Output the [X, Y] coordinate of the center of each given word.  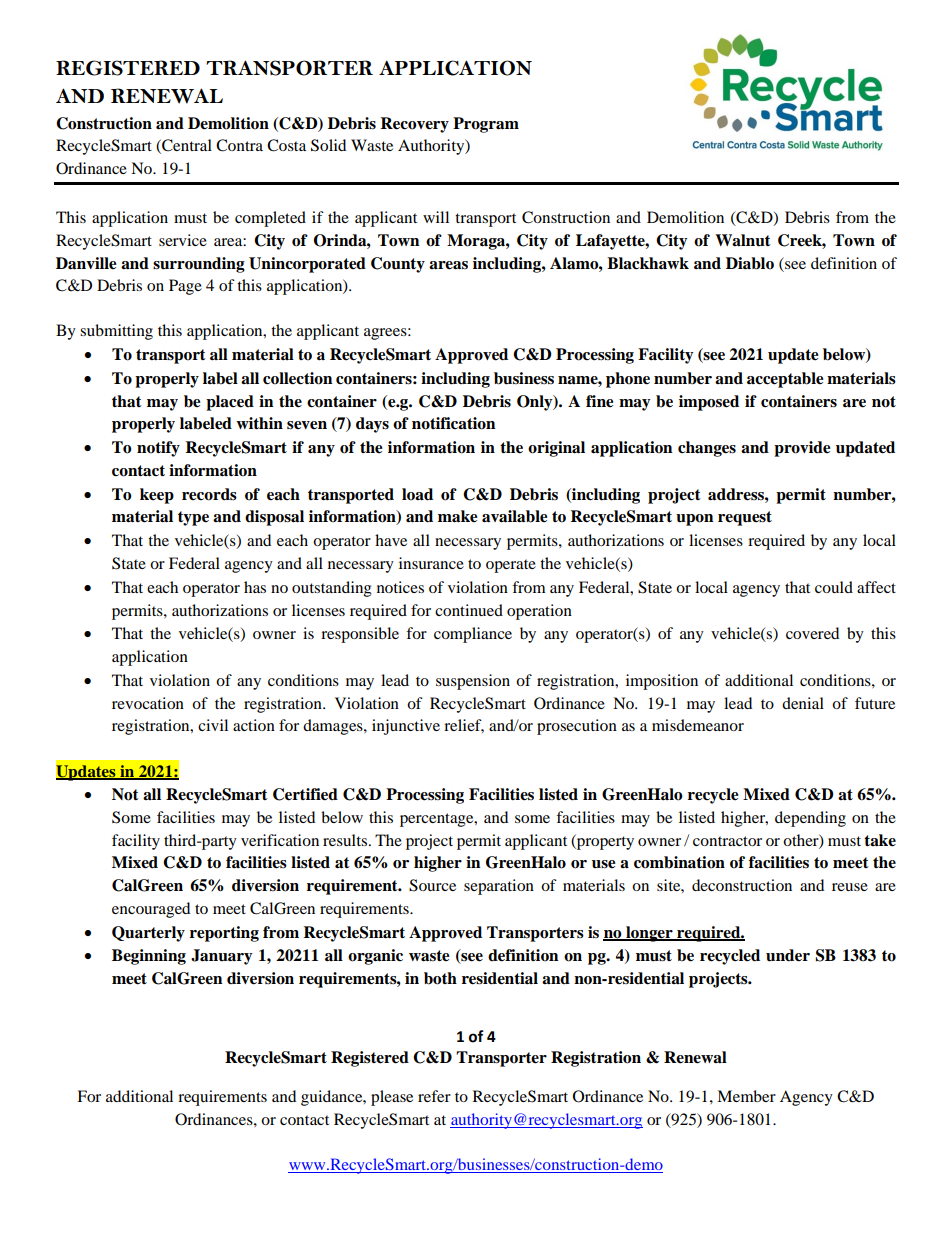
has [255, 587]
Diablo [750, 263]
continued [469, 610]
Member [746, 1096]
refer [434, 1096]
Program [486, 125]
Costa [286, 145]
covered [812, 633]
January [222, 957]
